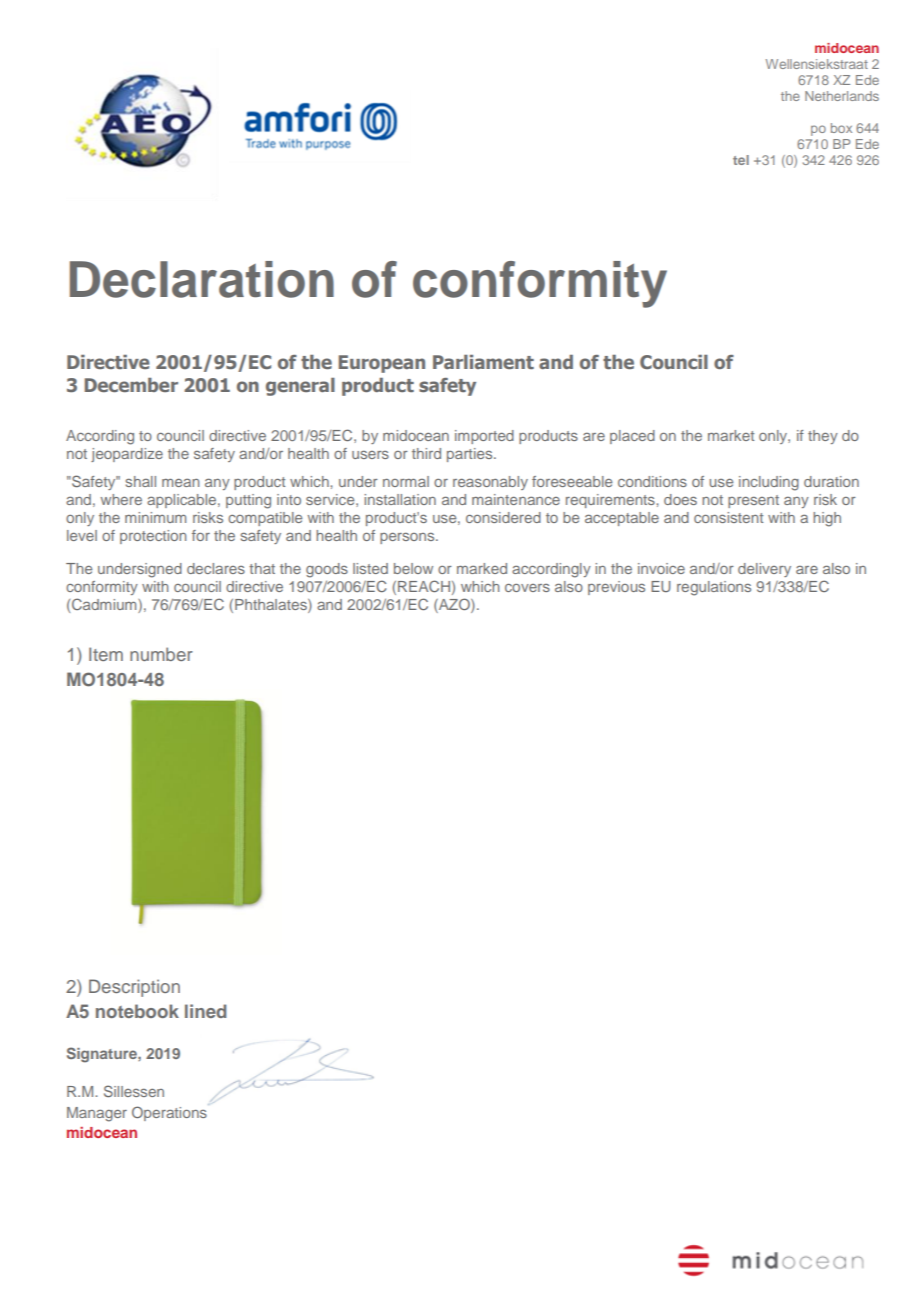 The height and width of the document is (1308, 924). What do you see at coordinates (169, 1113) in the document?
I see `Operations` at bounding box center [169, 1113].
